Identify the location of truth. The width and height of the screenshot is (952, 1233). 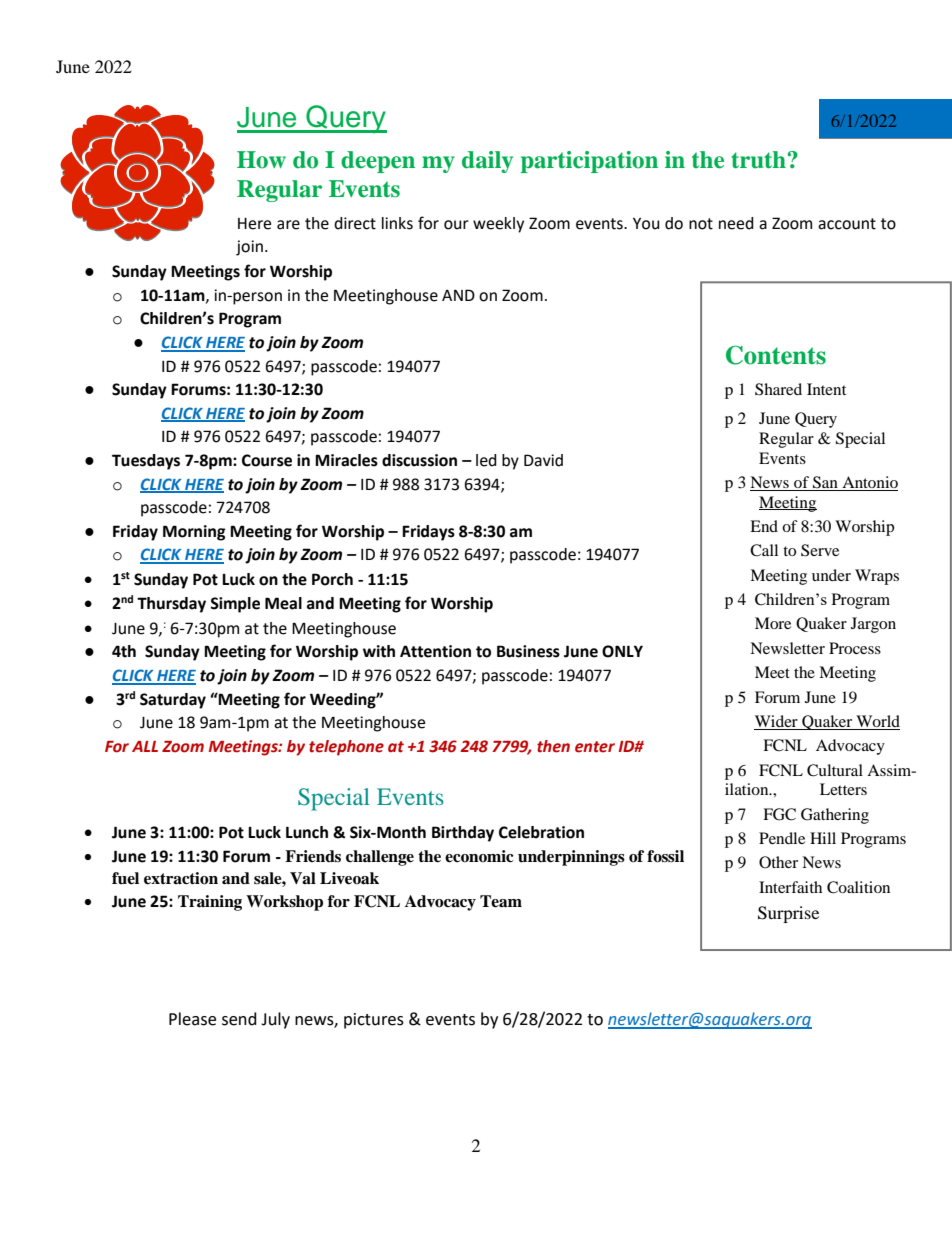
(759, 160).
